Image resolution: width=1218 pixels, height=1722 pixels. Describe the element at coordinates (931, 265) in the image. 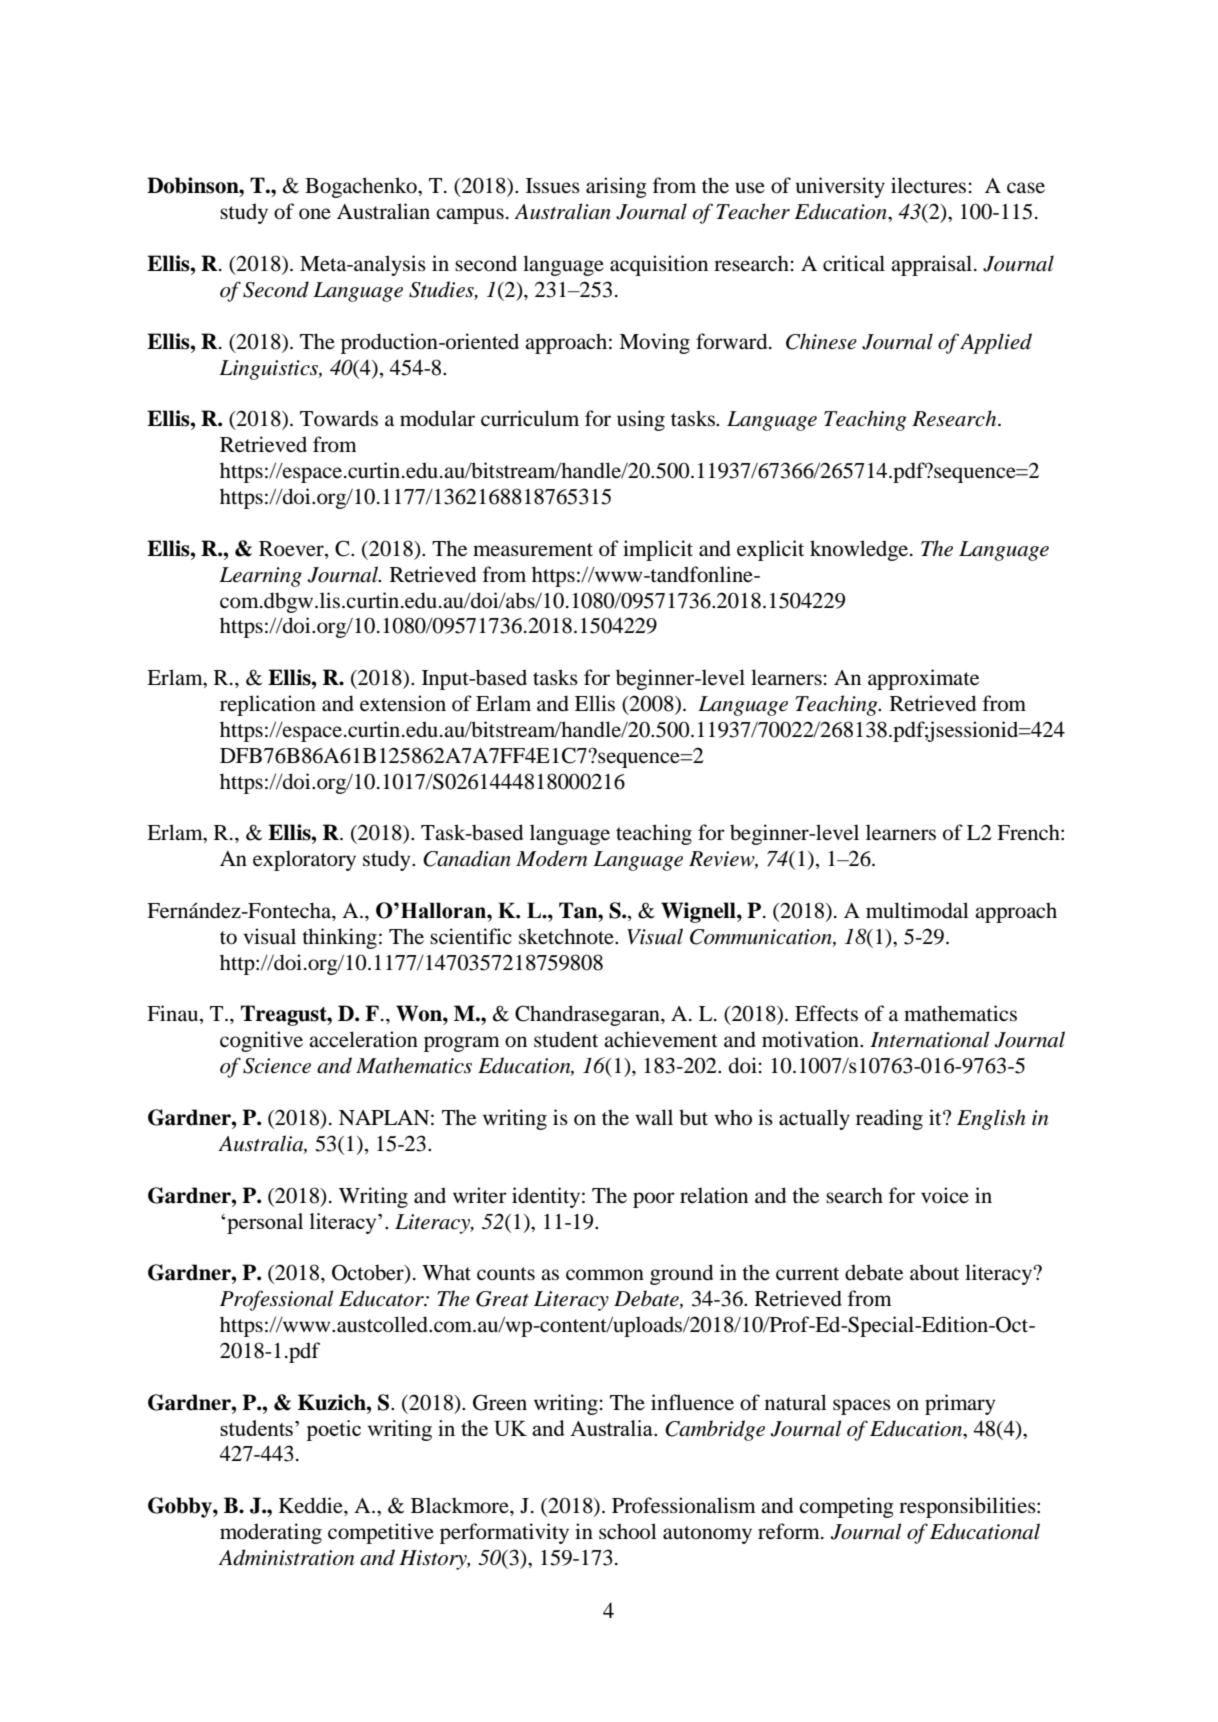

I see `appraisal` at that location.
